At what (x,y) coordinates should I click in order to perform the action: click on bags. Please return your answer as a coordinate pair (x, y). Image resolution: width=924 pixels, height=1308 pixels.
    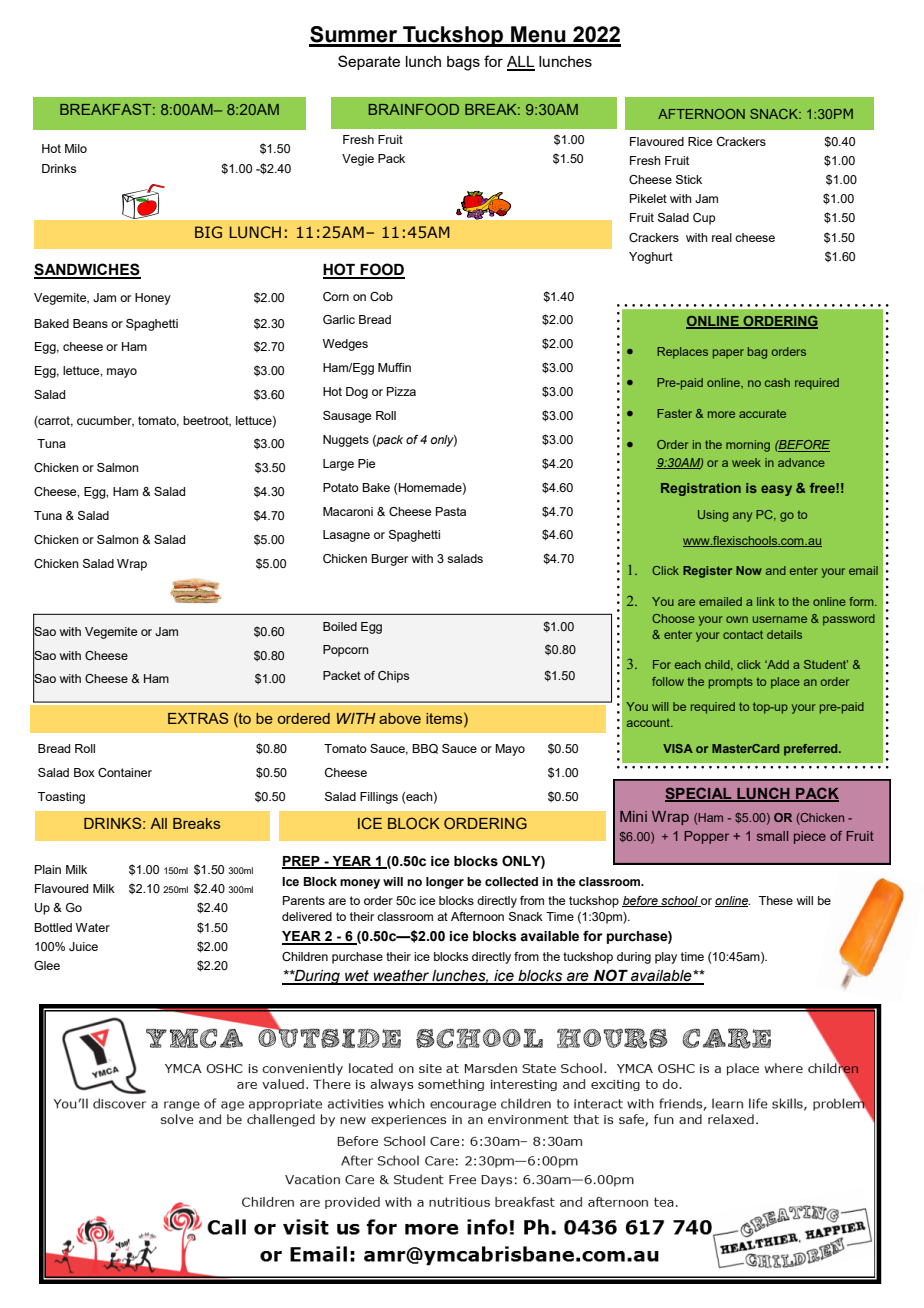
    Looking at the image, I should click on (463, 63).
